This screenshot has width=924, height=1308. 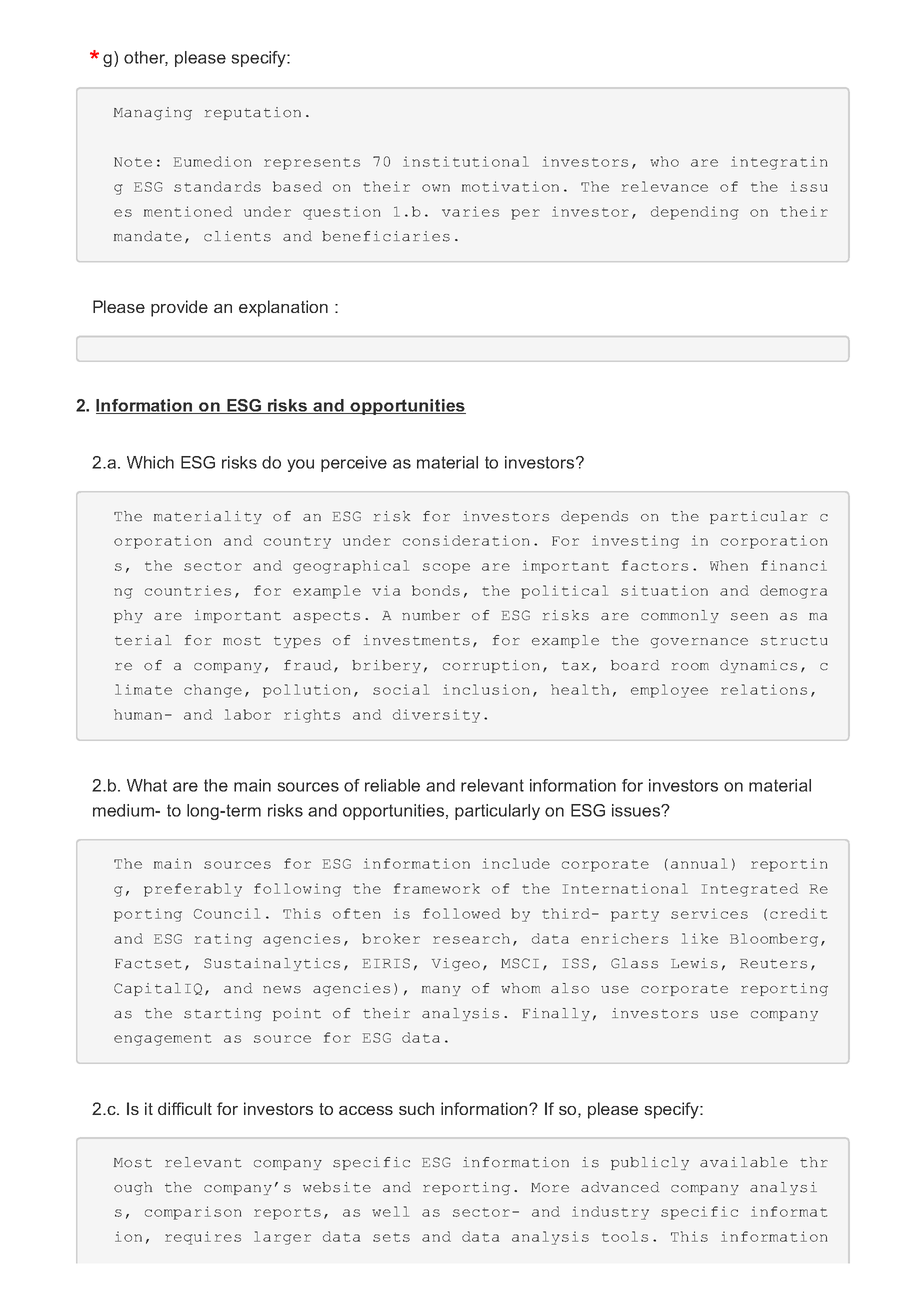 I want to click on preferably, so click(x=193, y=890).
